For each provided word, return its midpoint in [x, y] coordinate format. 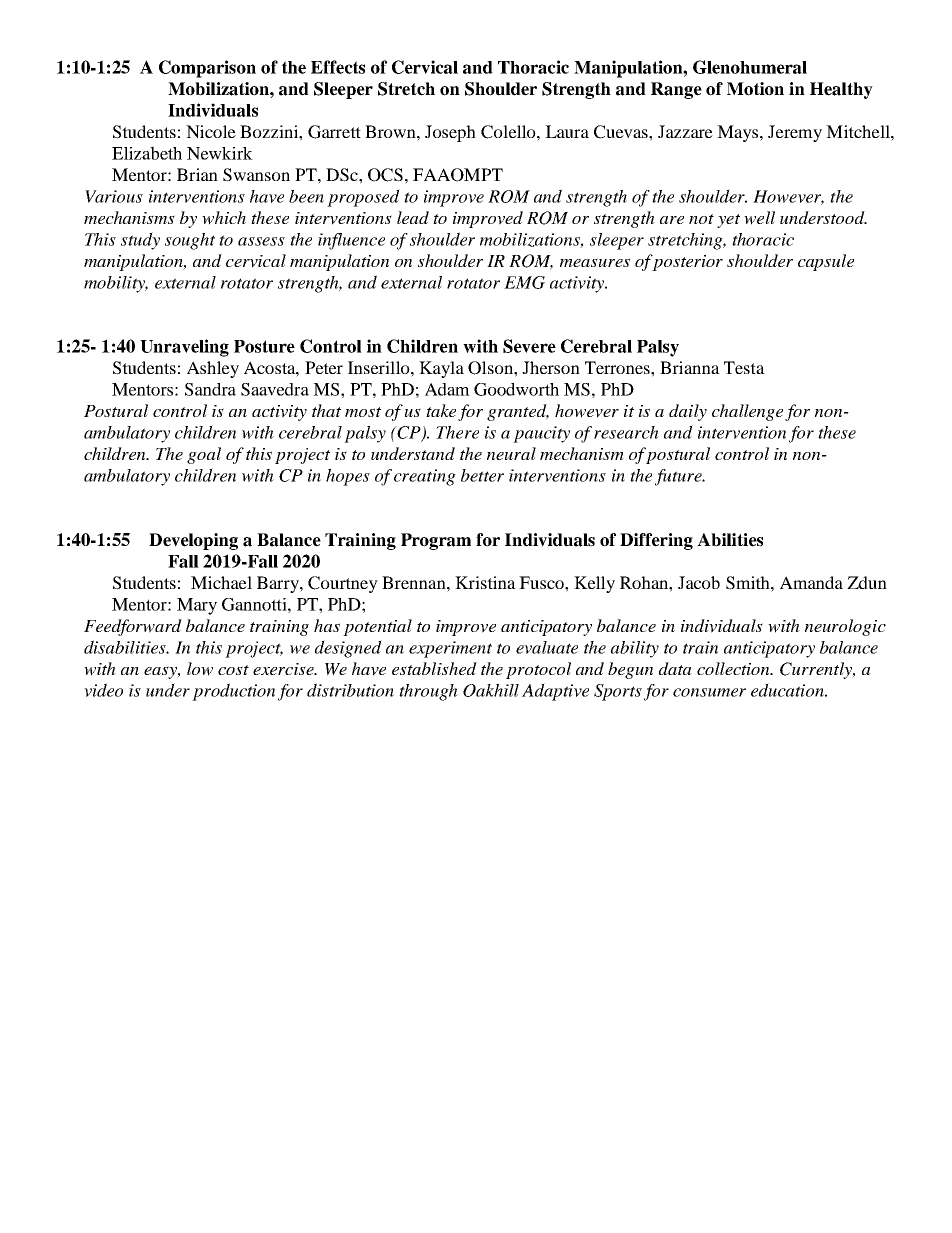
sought [190, 241]
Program [436, 541]
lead [413, 217]
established [434, 668]
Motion [755, 89]
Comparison [207, 69]
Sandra [210, 389]
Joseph [450, 133]
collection [734, 668]
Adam [447, 389]
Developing [193, 541]
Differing [656, 541]
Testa [744, 367]
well [759, 218]
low [200, 669]
